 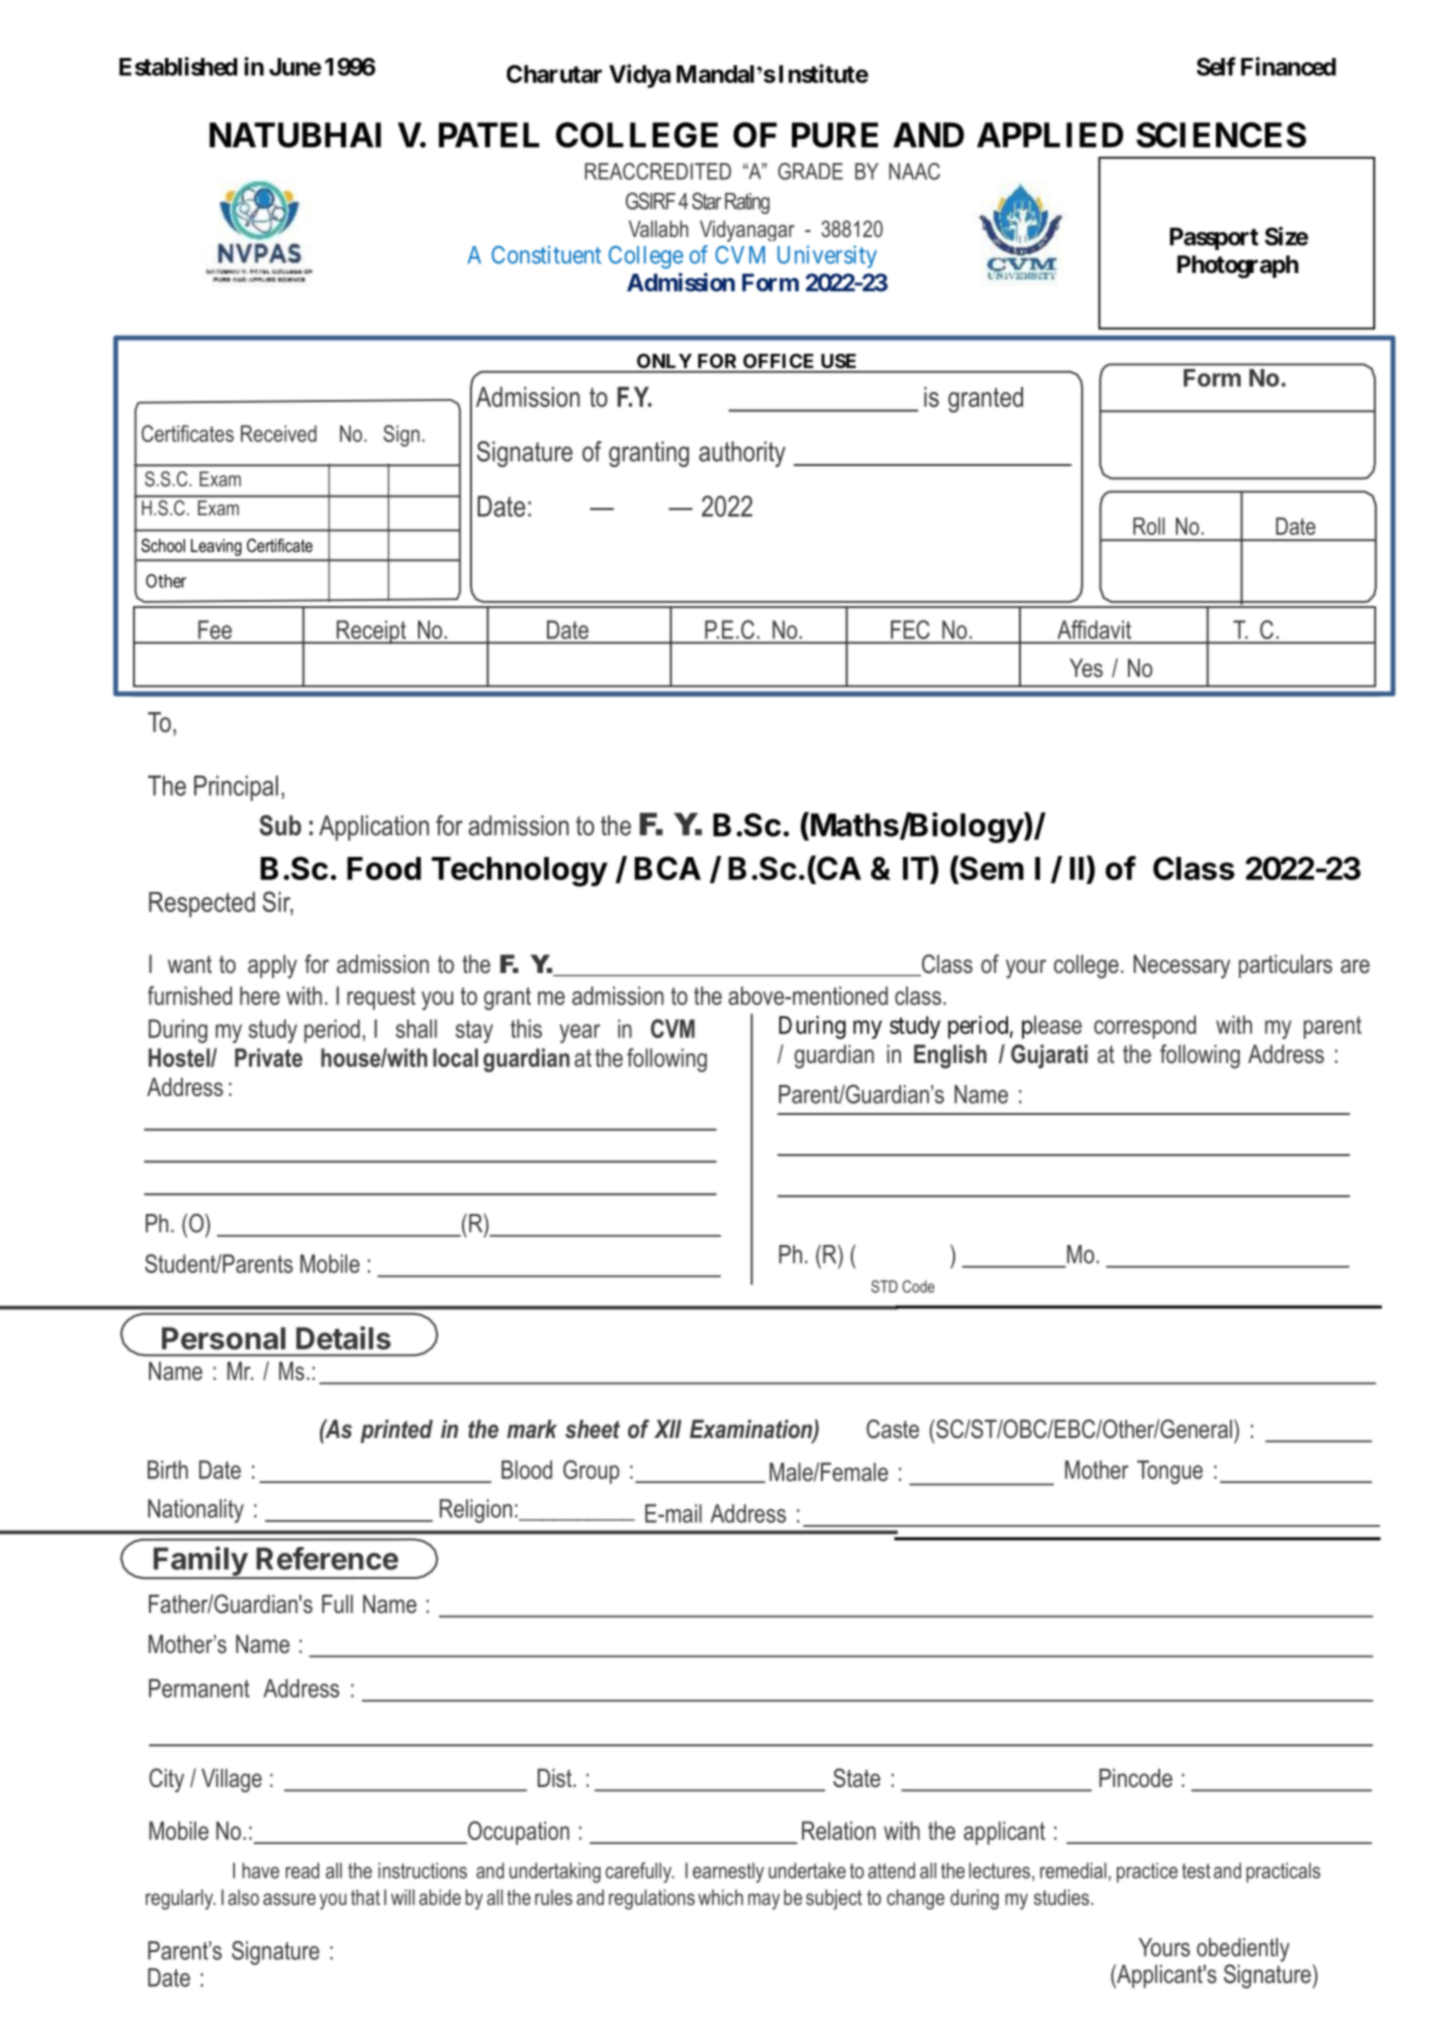 What do you see at coordinates (1216, 66) in the image?
I see `Self` at bounding box center [1216, 66].
